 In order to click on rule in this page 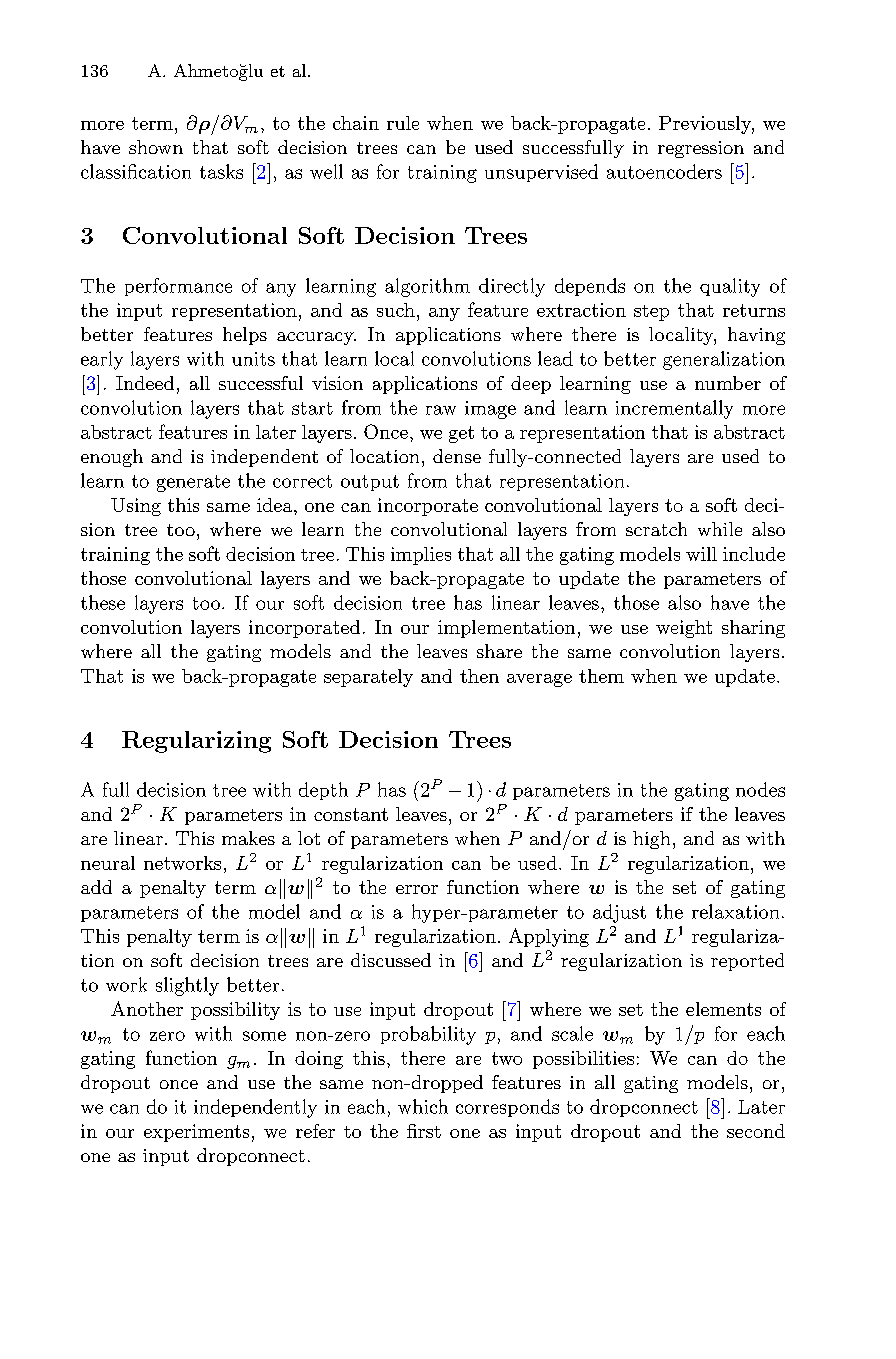, I will do `click(403, 123)`.
